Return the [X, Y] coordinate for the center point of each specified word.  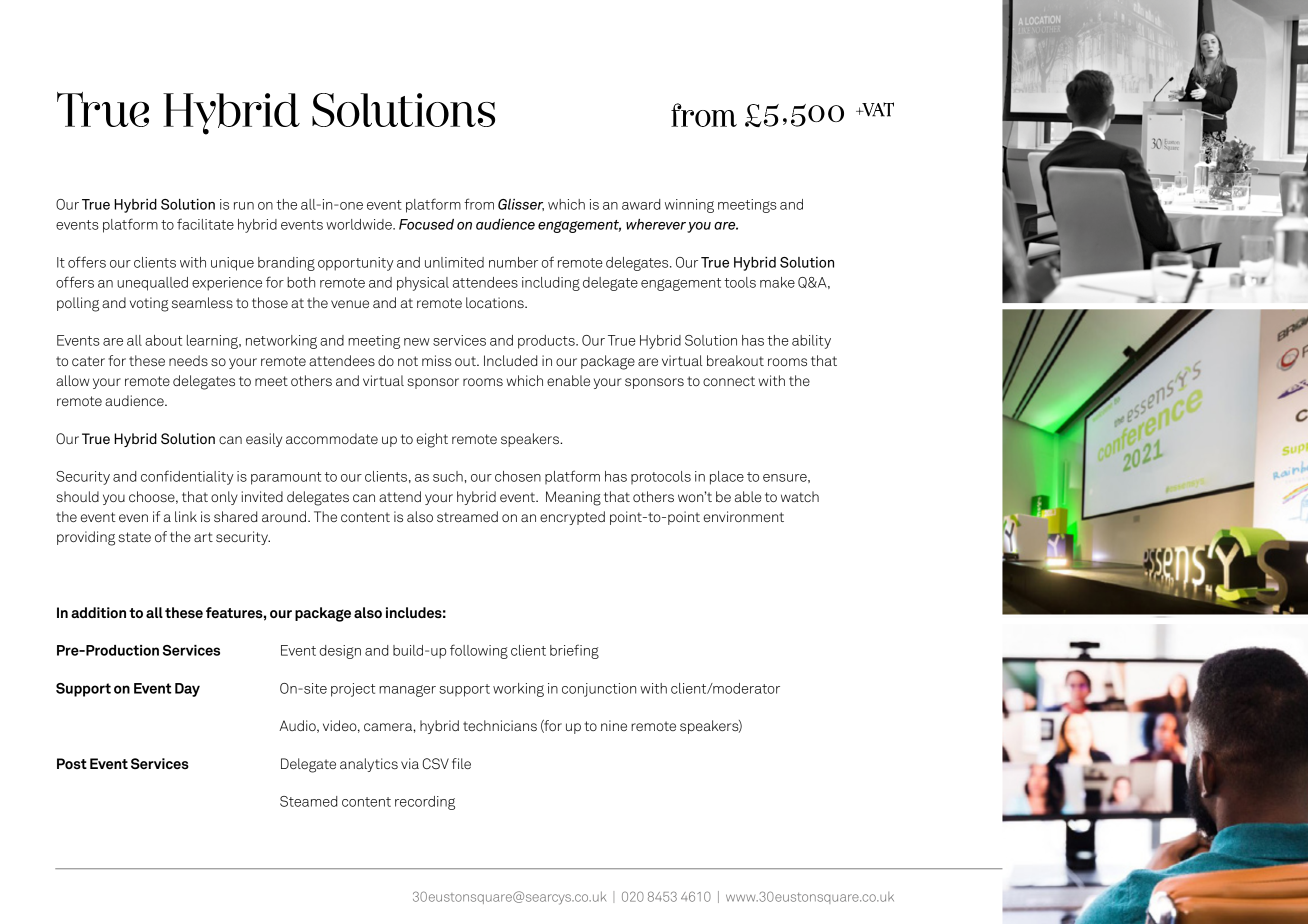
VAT [877, 109]
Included [510, 360]
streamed [467, 516]
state [134, 537]
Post [72, 763]
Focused [426, 224]
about [163, 340]
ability [811, 342]
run [244, 206]
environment [744, 516]
